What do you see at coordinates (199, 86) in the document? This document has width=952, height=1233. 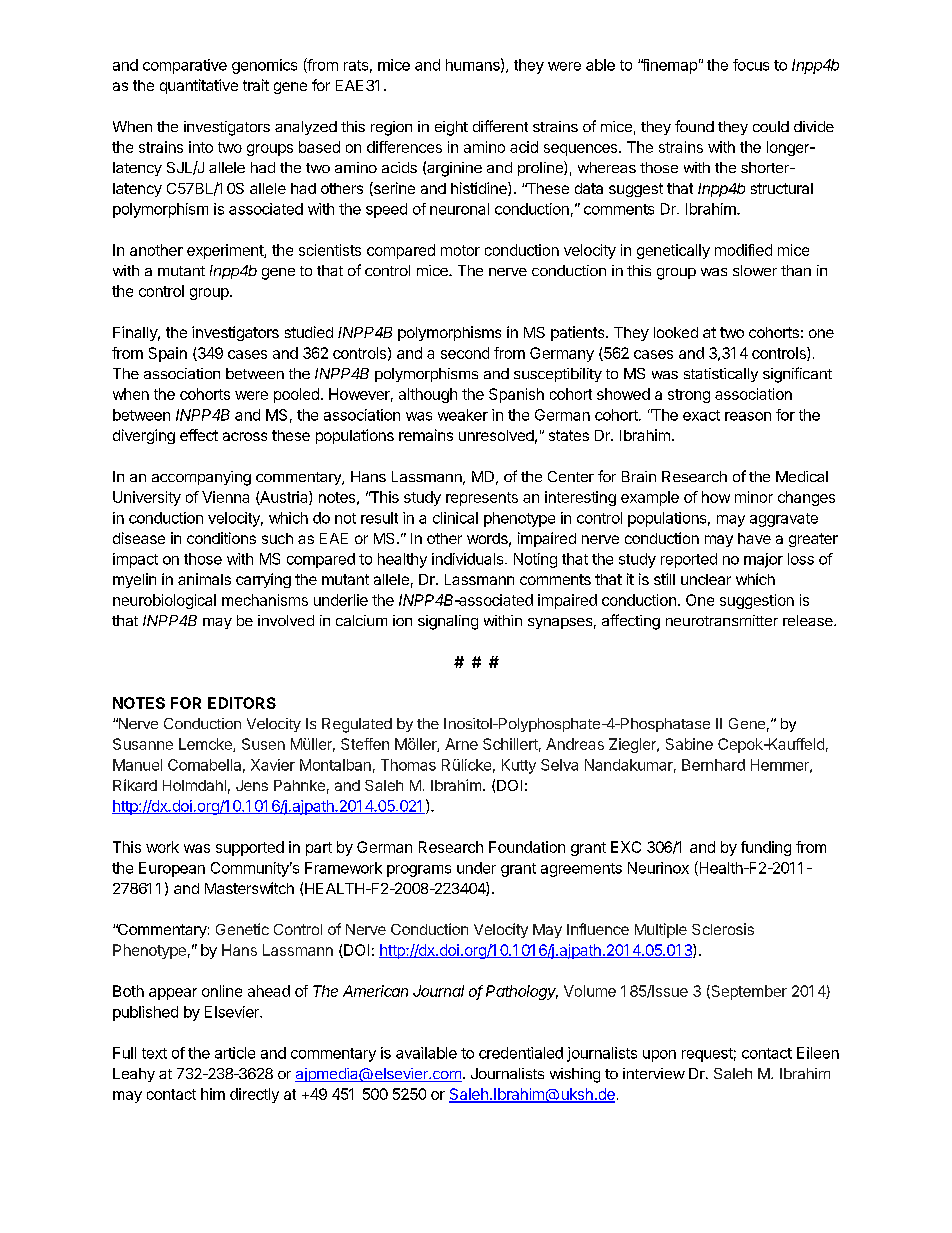 I see `quantitative` at bounding box center [199, 86].
